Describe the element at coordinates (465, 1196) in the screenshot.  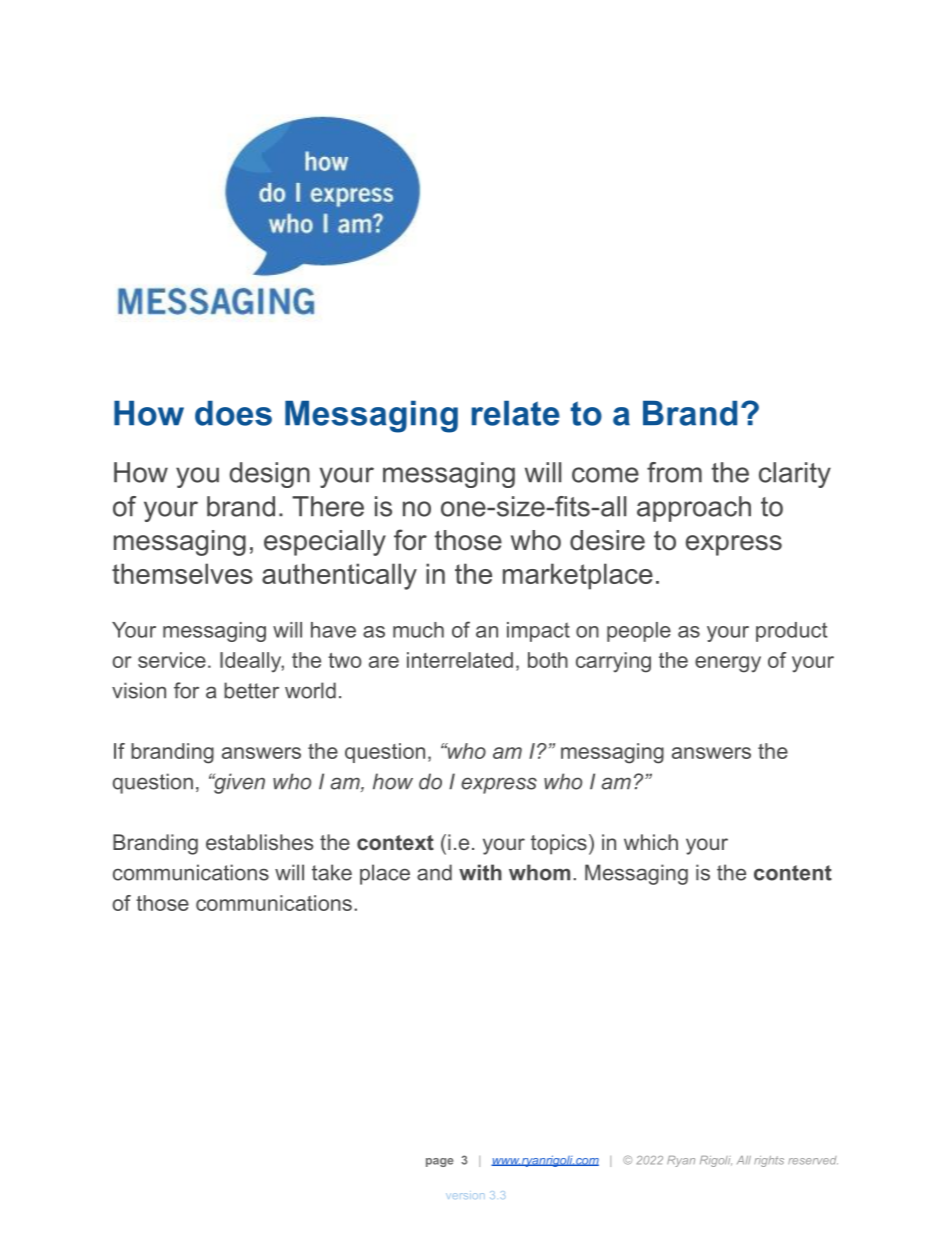
I see `version` at that location.
